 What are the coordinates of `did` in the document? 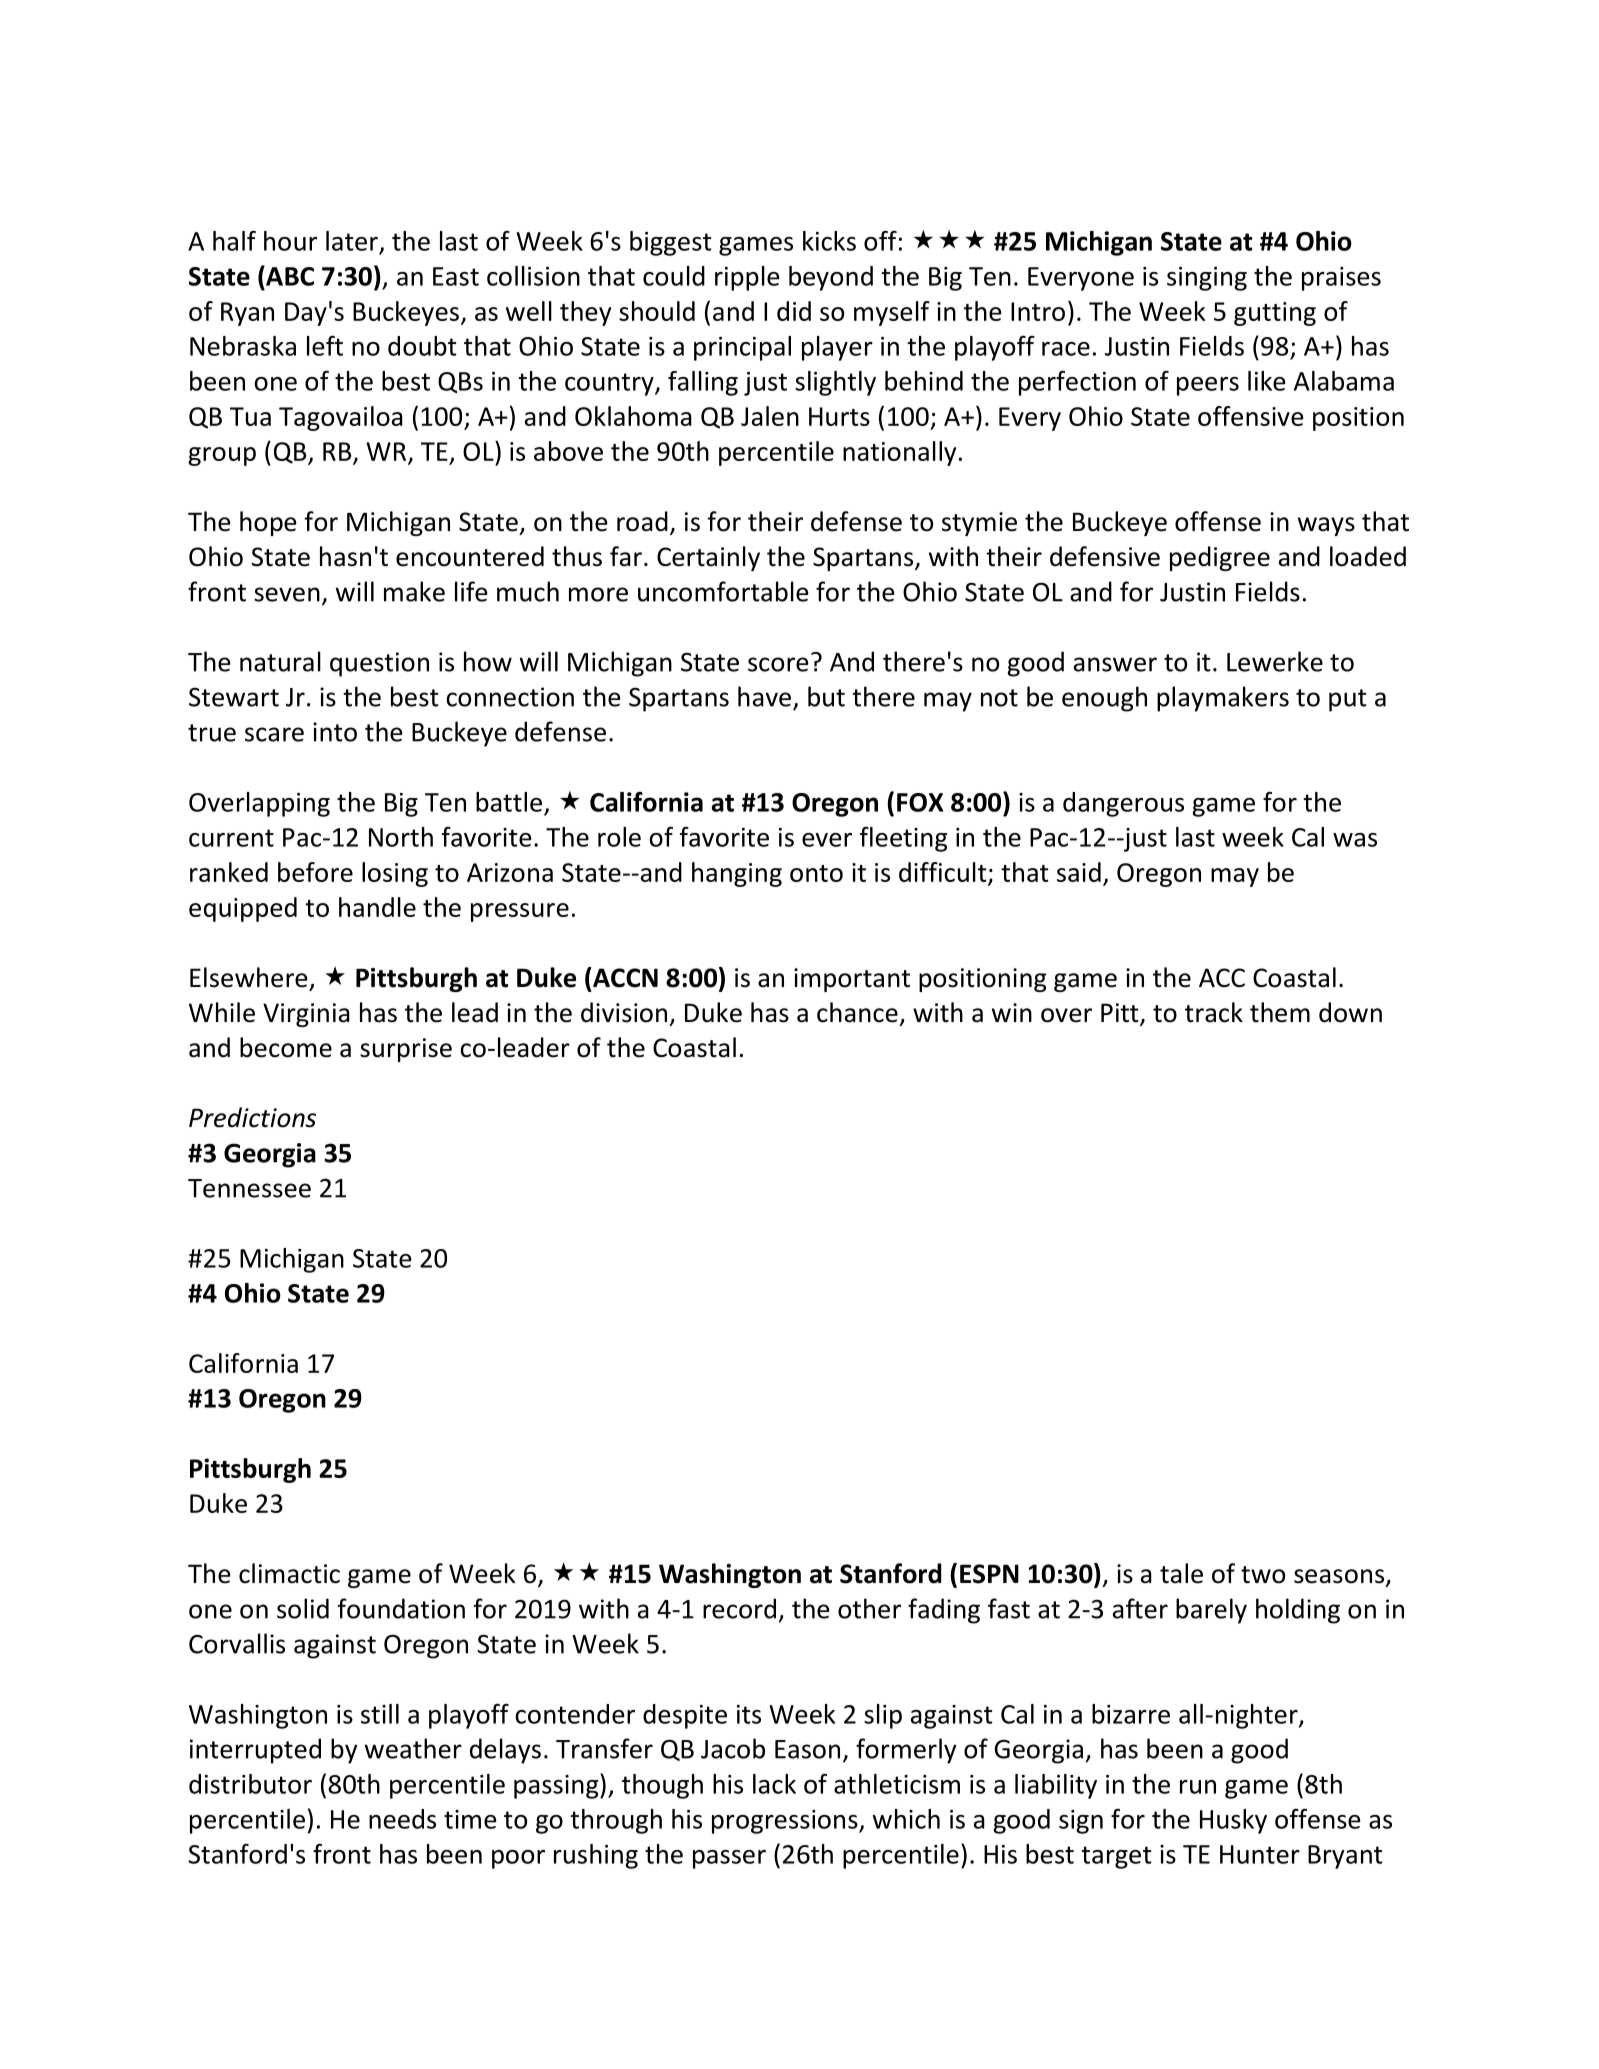 It's located at (794, 311).
